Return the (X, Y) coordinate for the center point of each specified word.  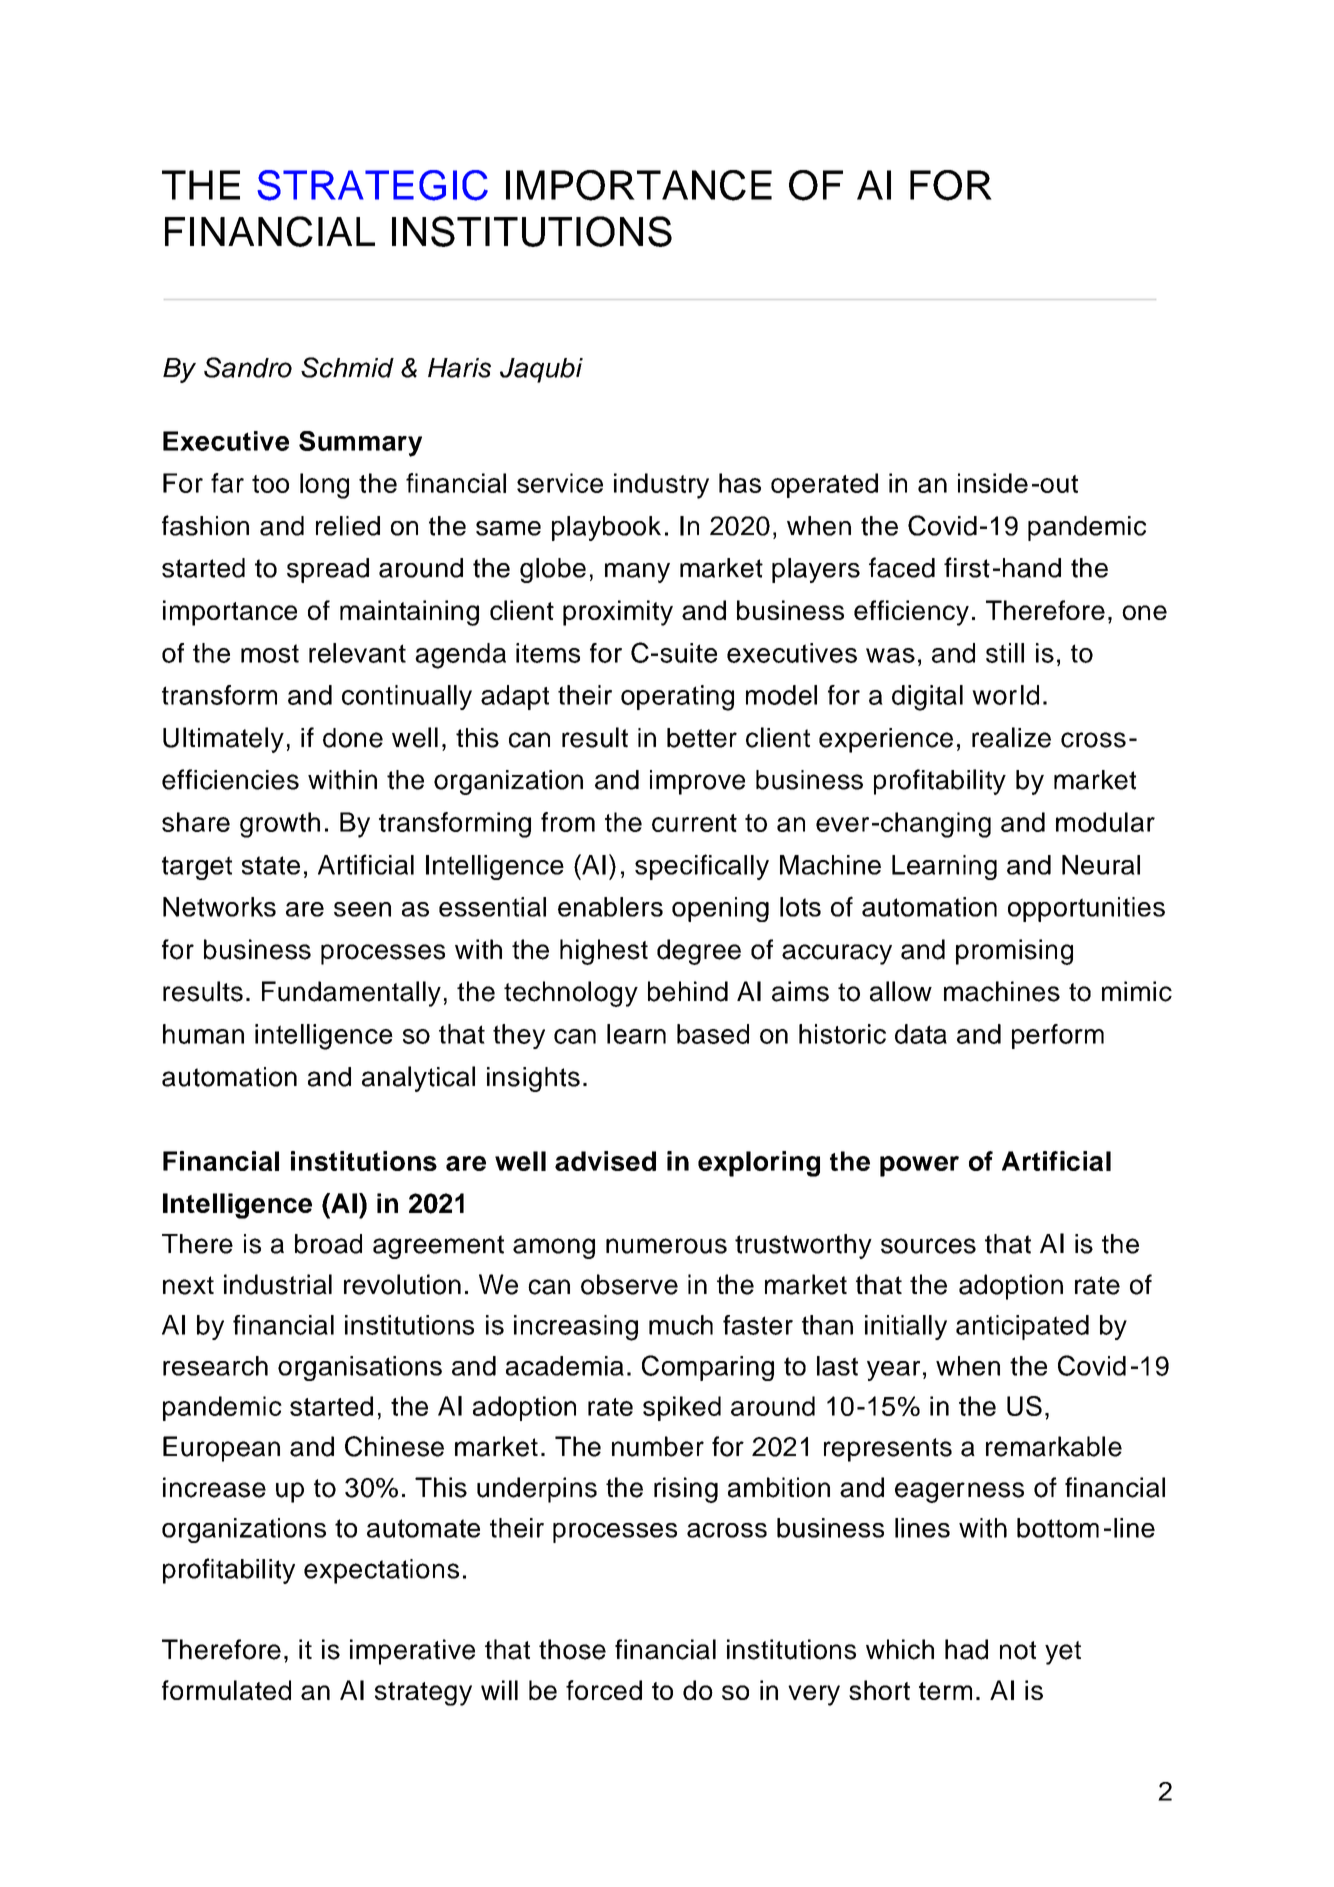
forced (604, 1690)
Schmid (347, 367)
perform (1058, 1036)
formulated (226, 1690)
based (713, 1034)
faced (902, 567)
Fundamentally (351, 994)
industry (661, 486)
